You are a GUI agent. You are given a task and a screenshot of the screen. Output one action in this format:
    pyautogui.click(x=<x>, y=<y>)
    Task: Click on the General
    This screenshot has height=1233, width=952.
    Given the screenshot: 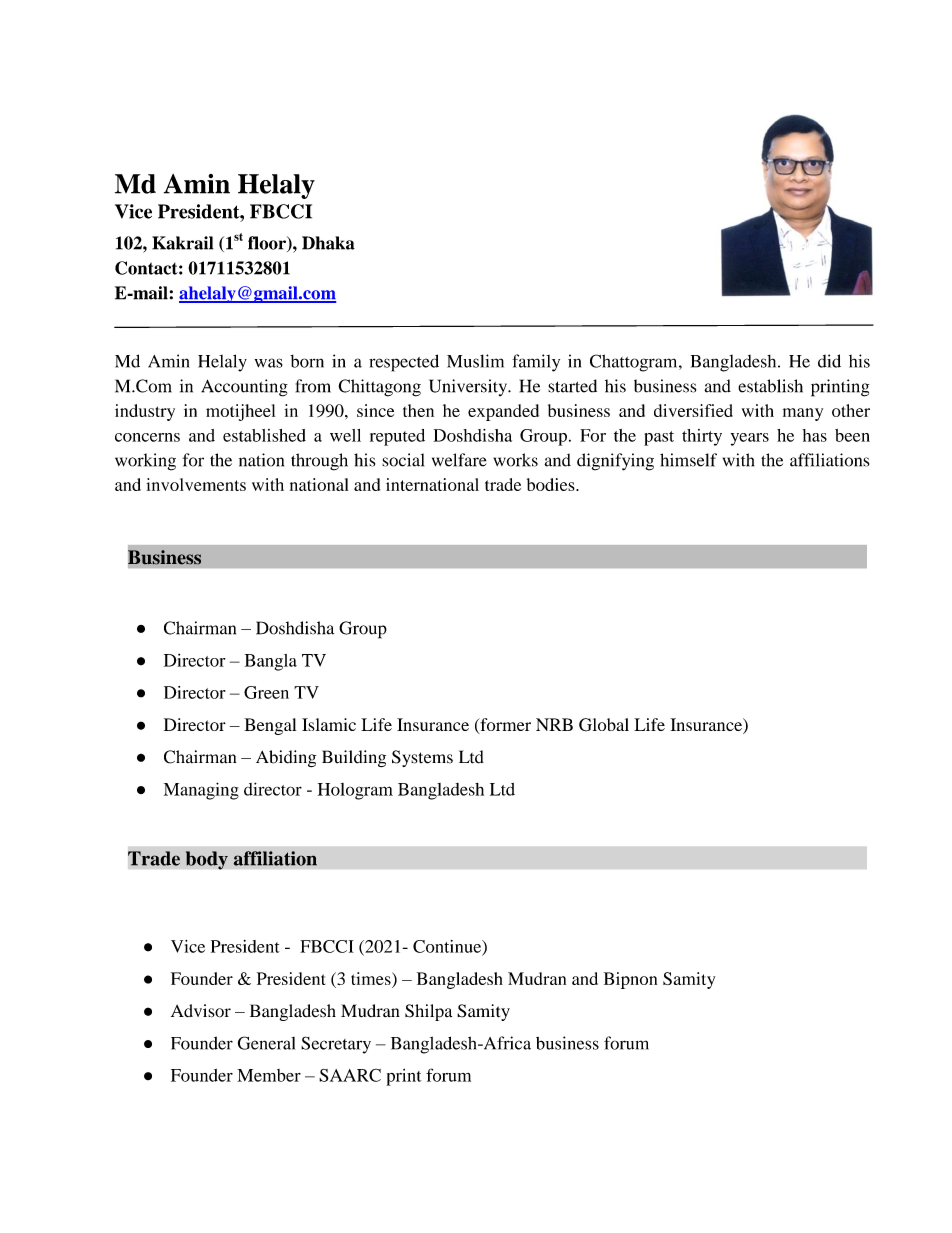 What is the action you would take?
    pyautogui.click(x=266, y=1043)
